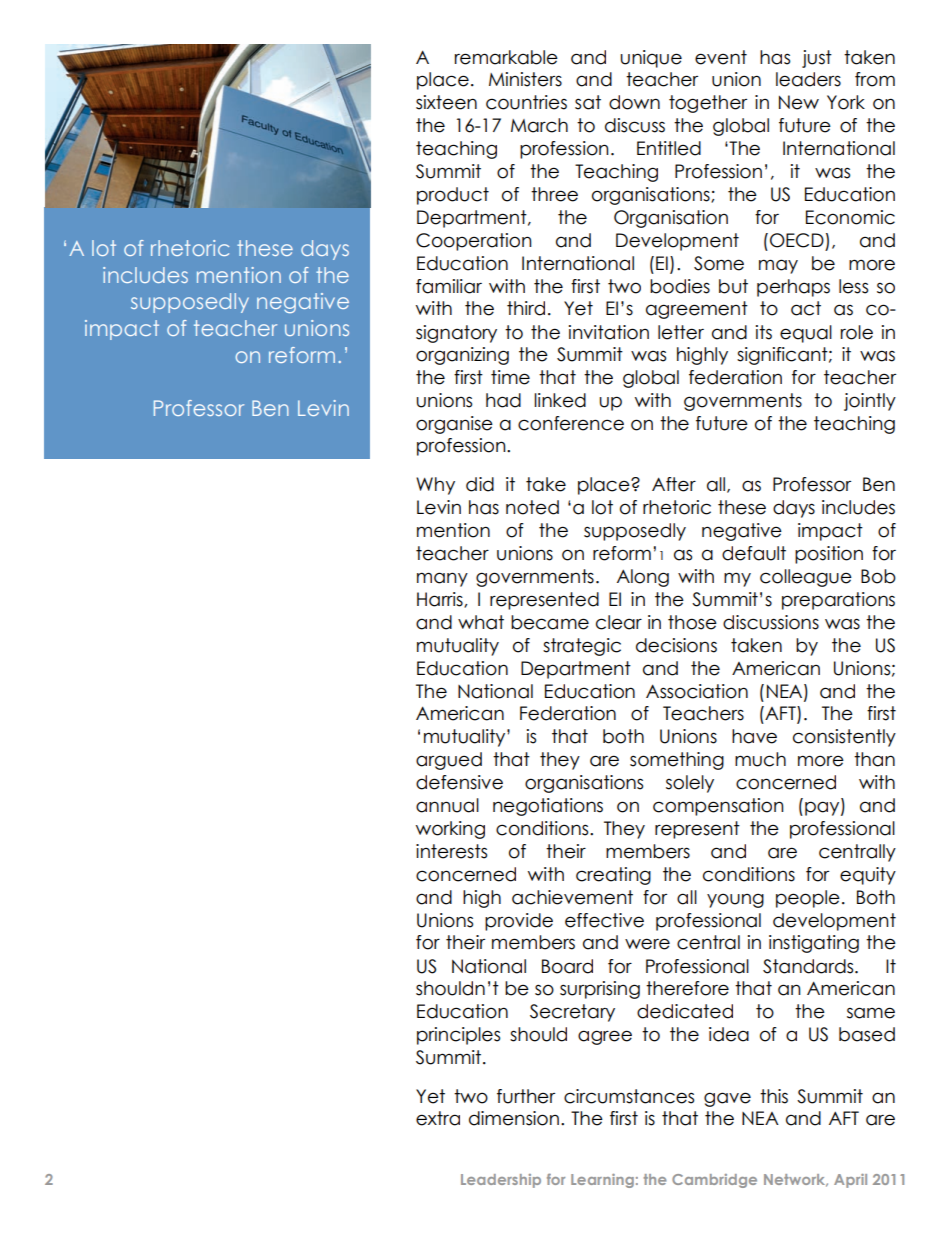 The image size is (952, 1233). Describe the element at coordinates (647, 944) in the screenshot. I see `were` at that location.
